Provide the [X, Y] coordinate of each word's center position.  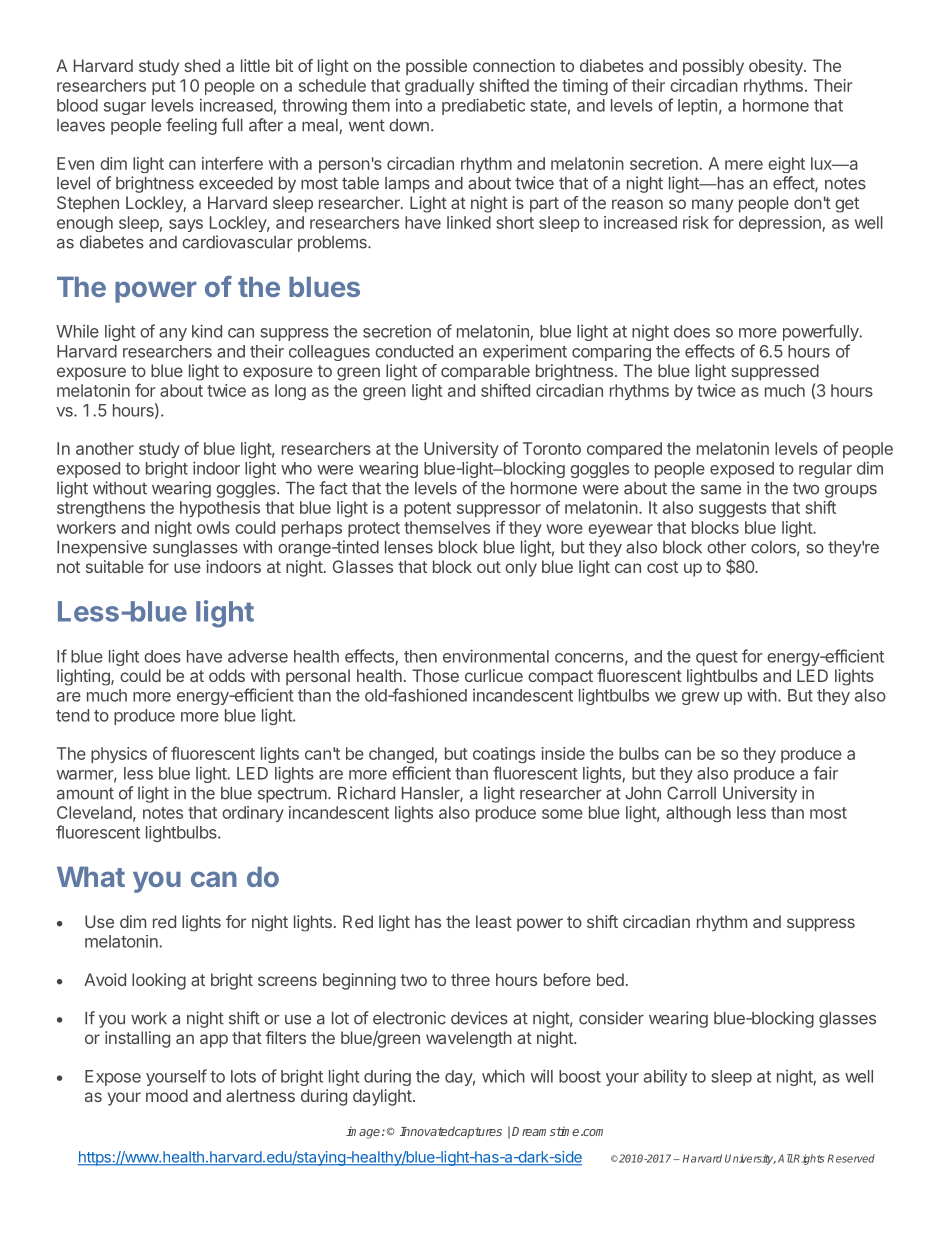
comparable [485, 372]
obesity [777, 67]
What [91, 876]
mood [167, 1095]
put [164, 87]
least [494, 921]
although [698, 814]
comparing [611, 352]
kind [207, 331]
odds [227, 675]
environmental [496, 656]
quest [716, 658]
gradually [439, 87]
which [503, 1076]
